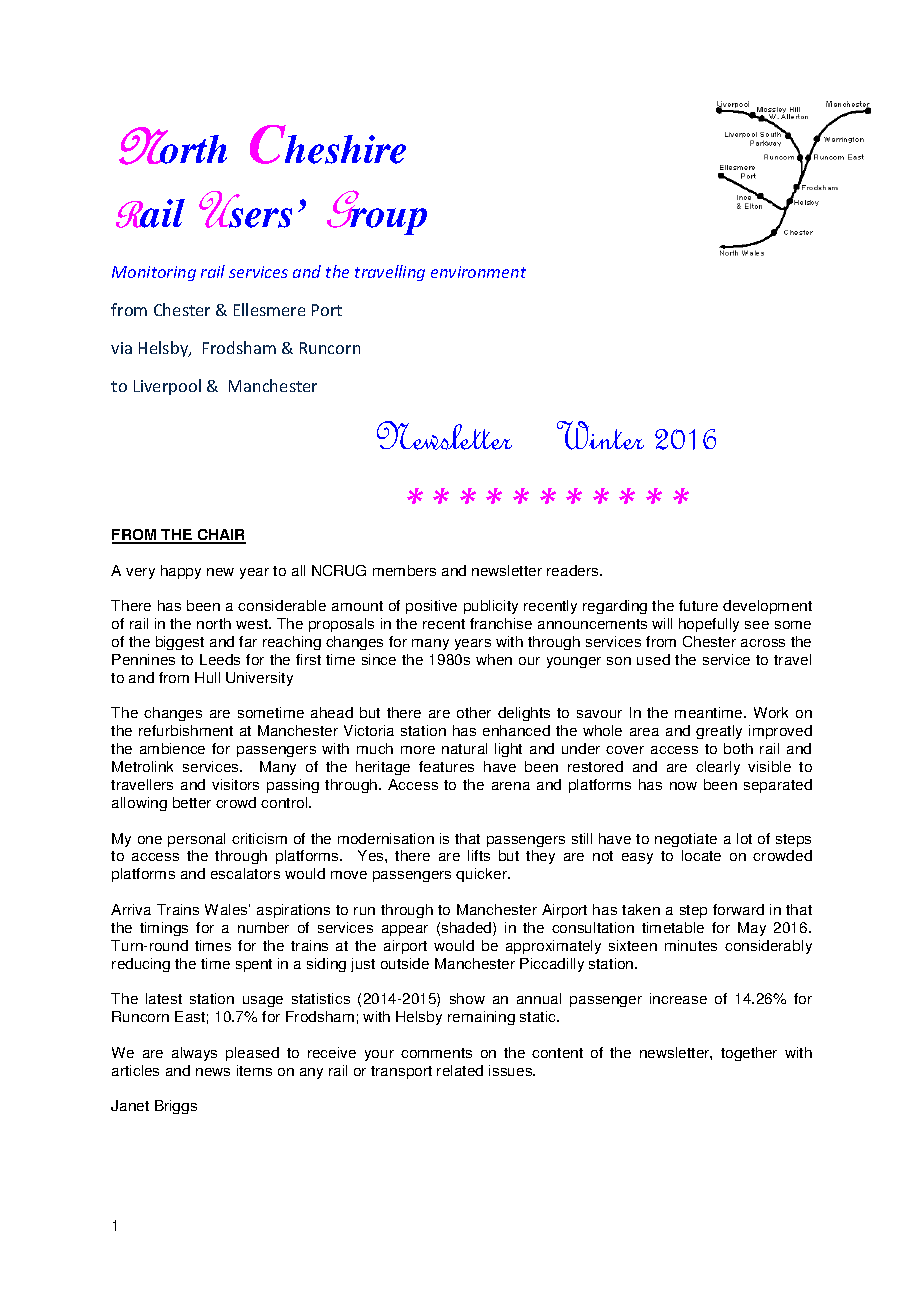 The width and height of the screenshot is (924, 1308). I want to click on Hull, so click(207, 677).
